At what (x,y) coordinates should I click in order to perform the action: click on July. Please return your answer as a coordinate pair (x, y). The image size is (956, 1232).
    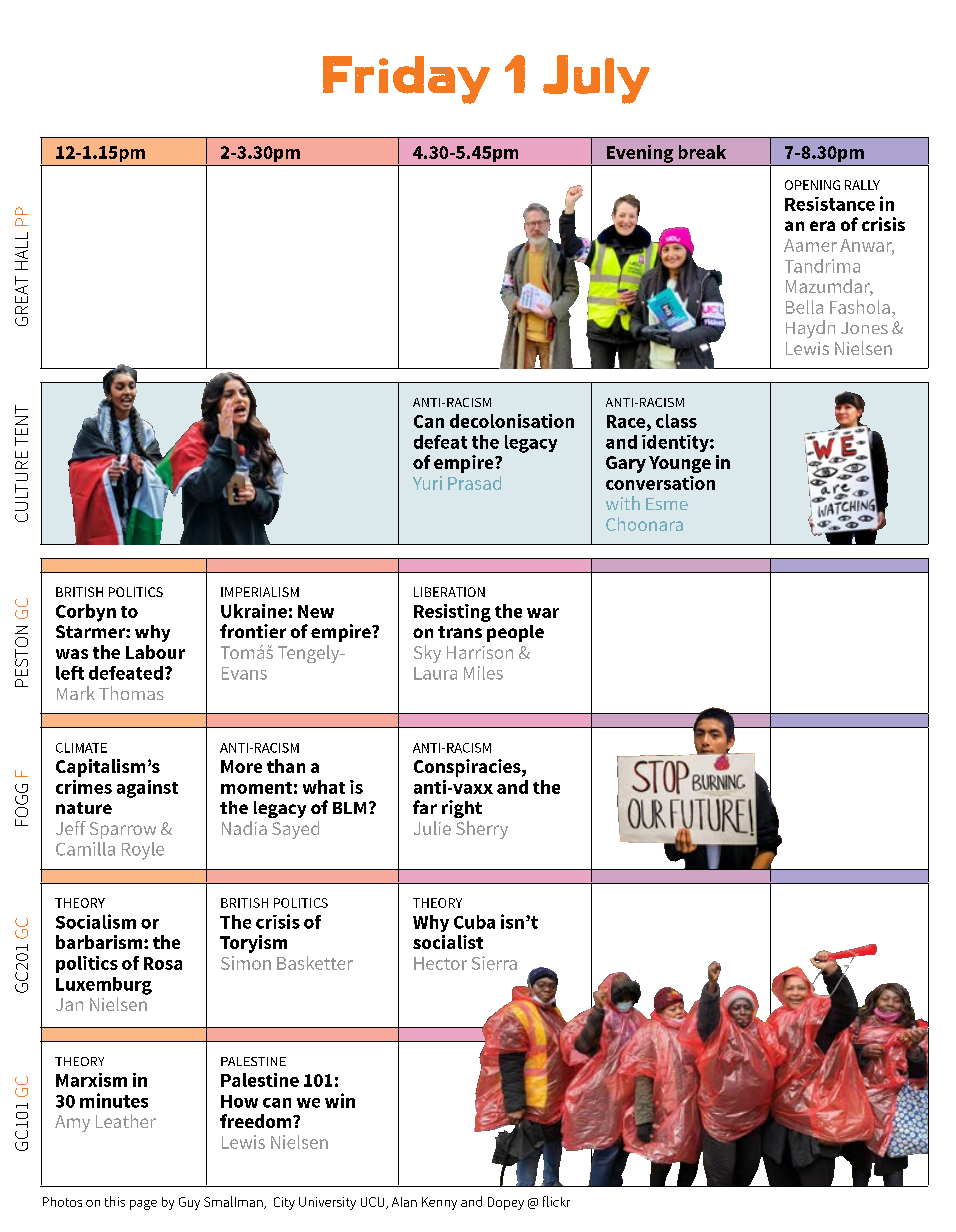
    Looking at the image, I should click on (596, 79).
